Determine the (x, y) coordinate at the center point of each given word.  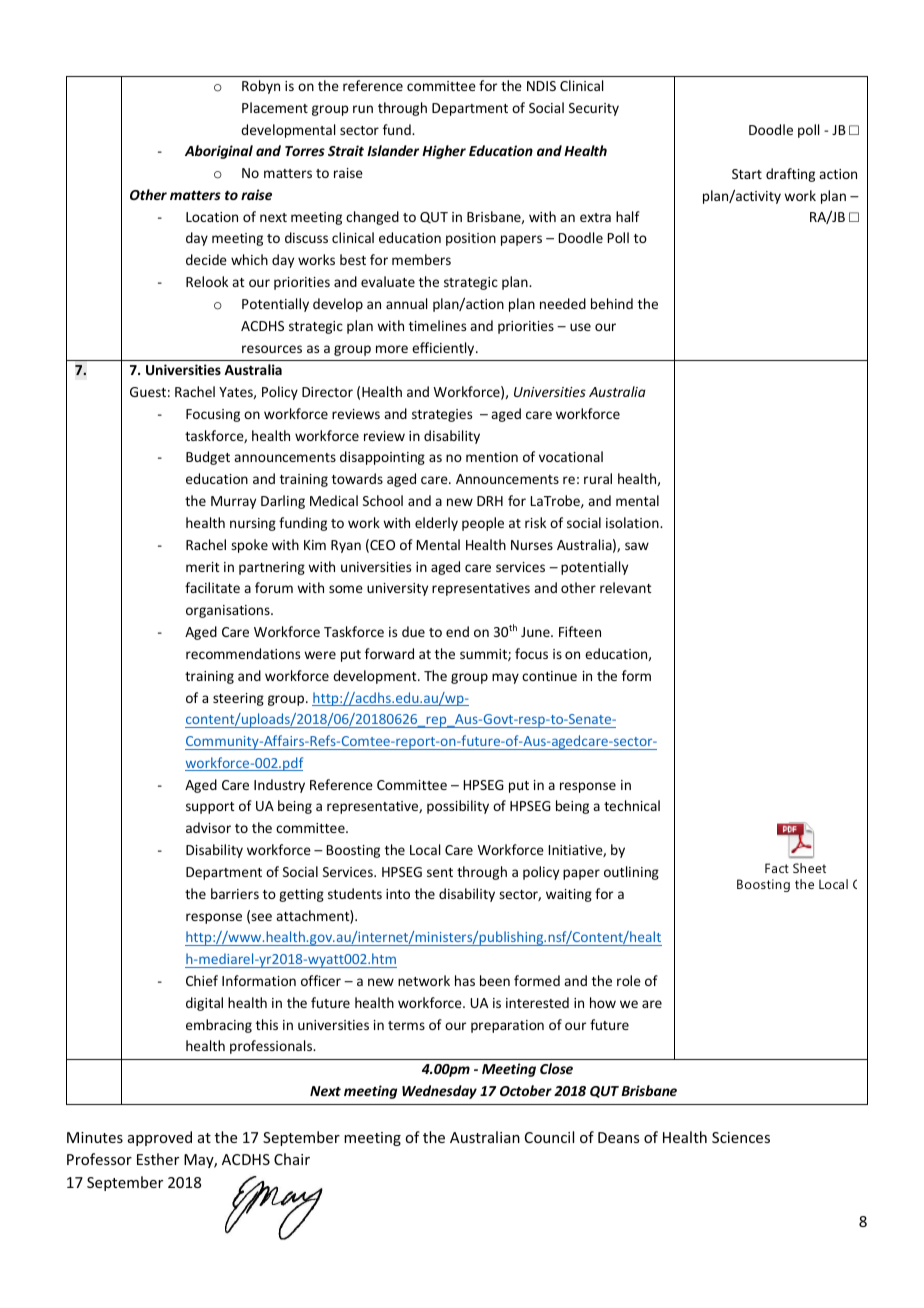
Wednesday (439, 1092)
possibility (458, 807)
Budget (208, 458)
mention (492, 457)
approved (160, 1138)
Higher (444, 152)
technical (632, 805)
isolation (633, 522)
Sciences (741, 1137)
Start (747, 174)
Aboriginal (219, 152)
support (210, 808)
